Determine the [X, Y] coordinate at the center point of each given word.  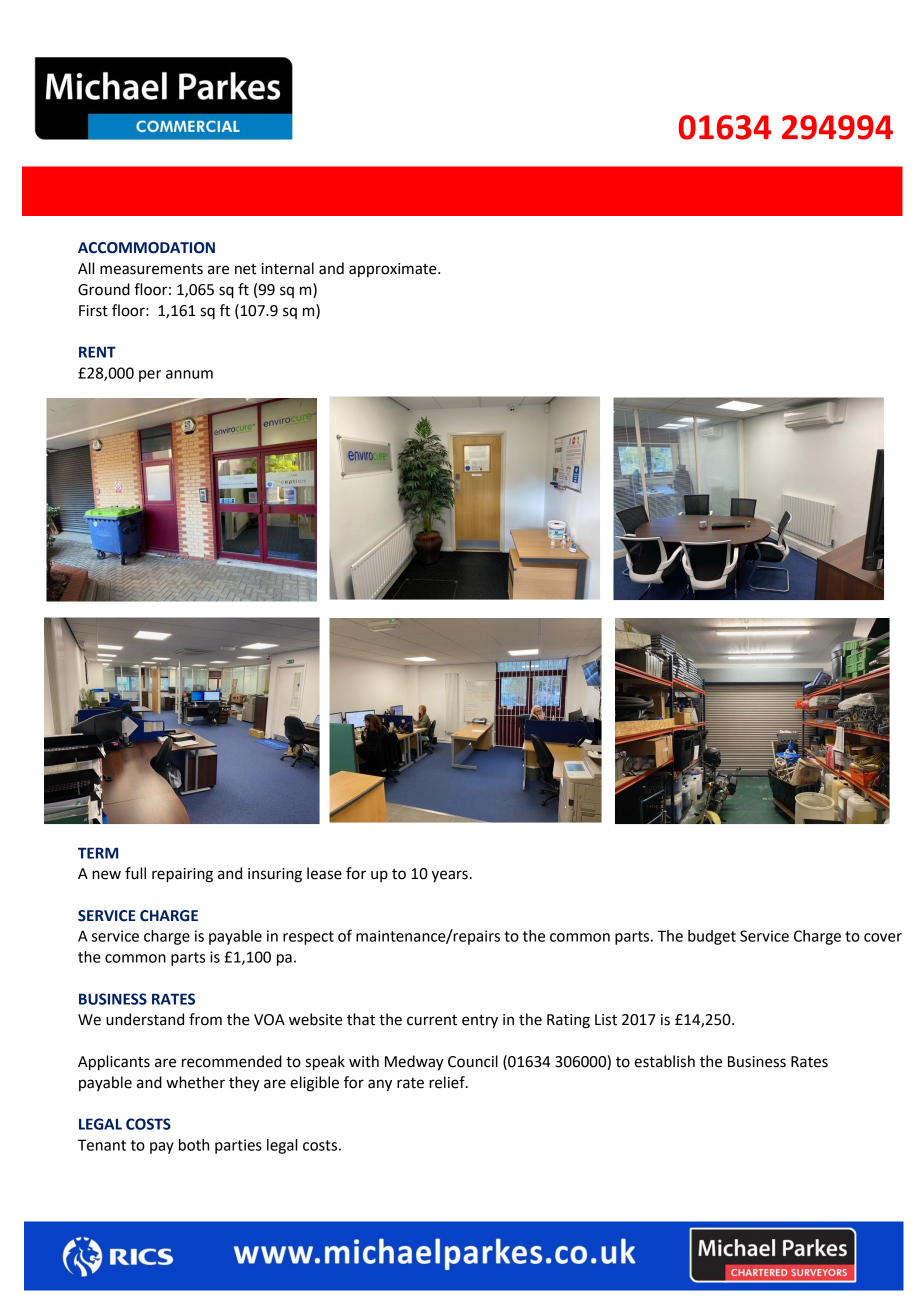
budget [712, 937]
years [450, 876]
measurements [151, 269]
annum [189, 374]
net [245, 269]
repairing [182, 875]
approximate [394, 270]
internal [288, 268]
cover [883, 937]
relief [448, 1082]
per [150, 376]
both [194, 1145]
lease [324, 873]
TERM [98, 853]
